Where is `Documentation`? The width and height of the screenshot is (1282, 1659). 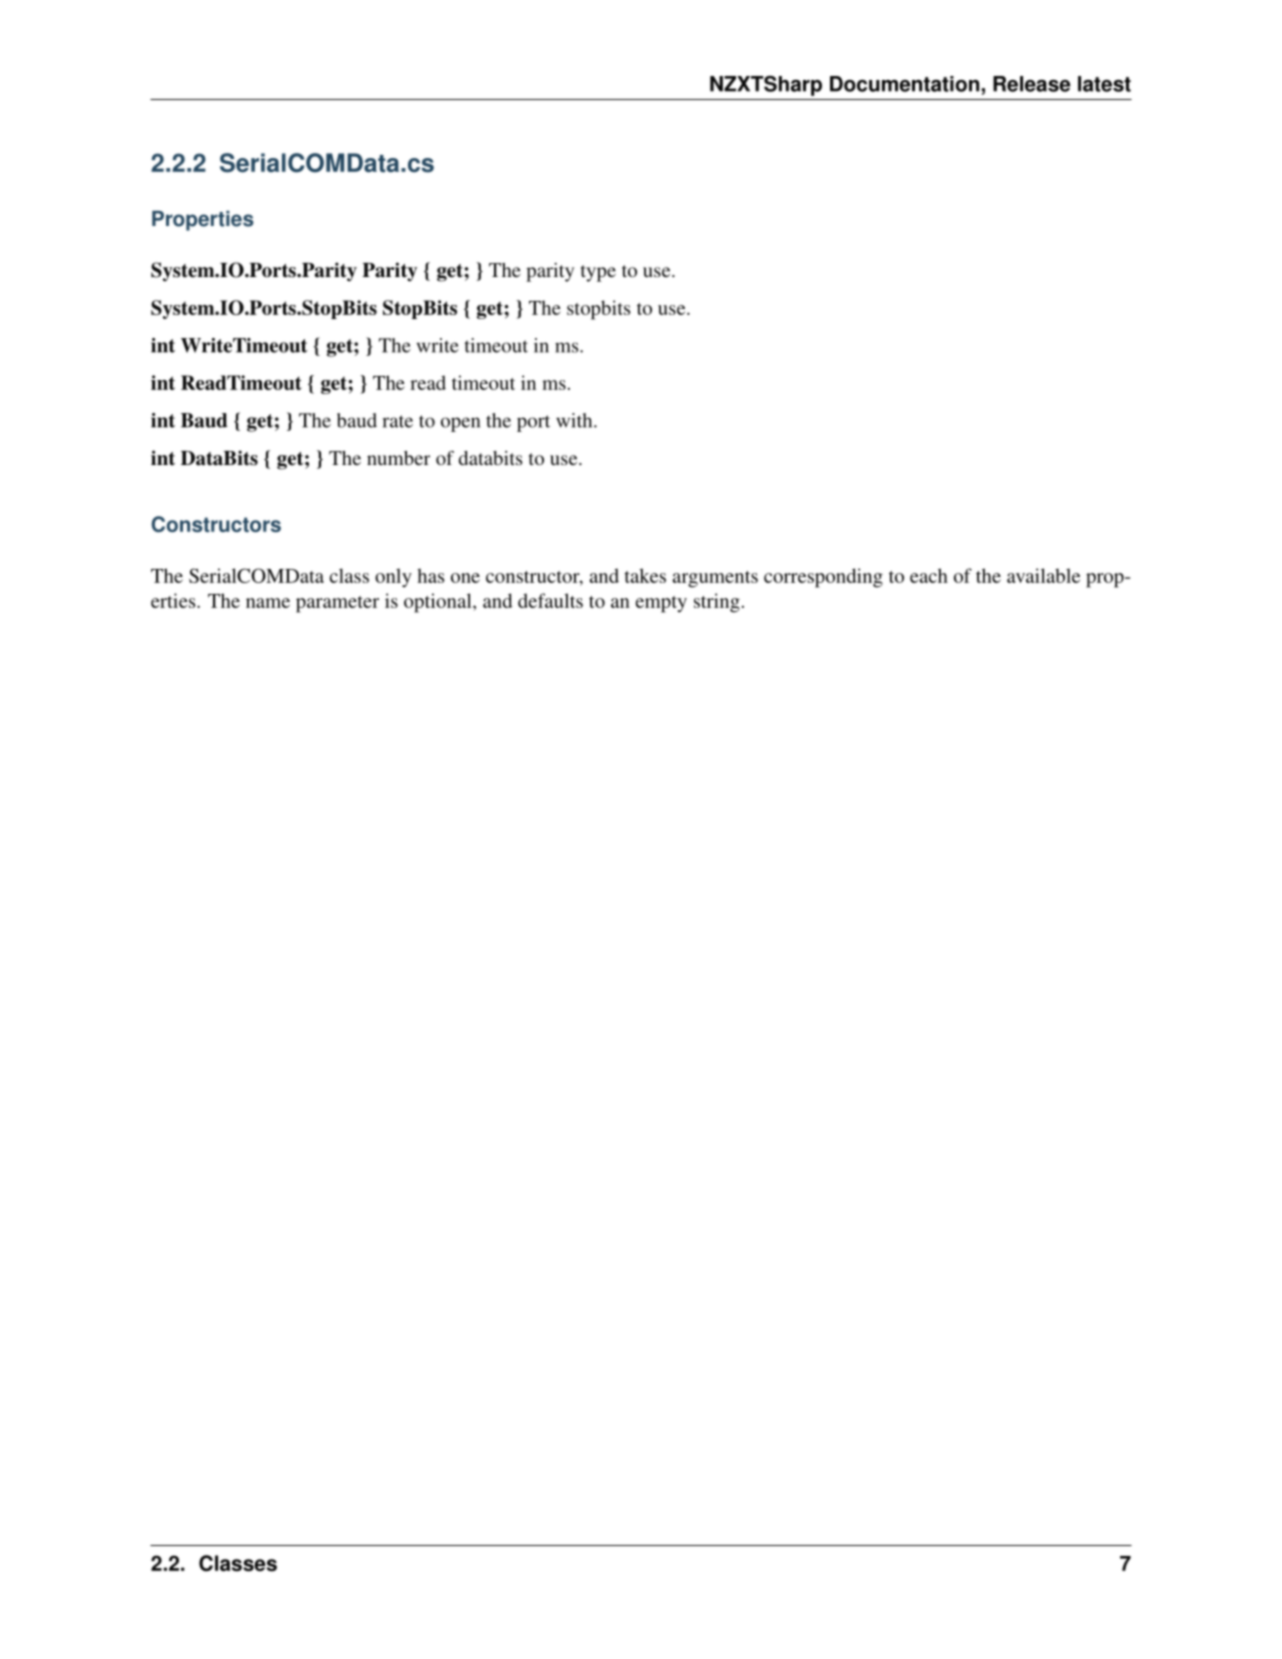 Documentation is located at coordinates (904, 84).
